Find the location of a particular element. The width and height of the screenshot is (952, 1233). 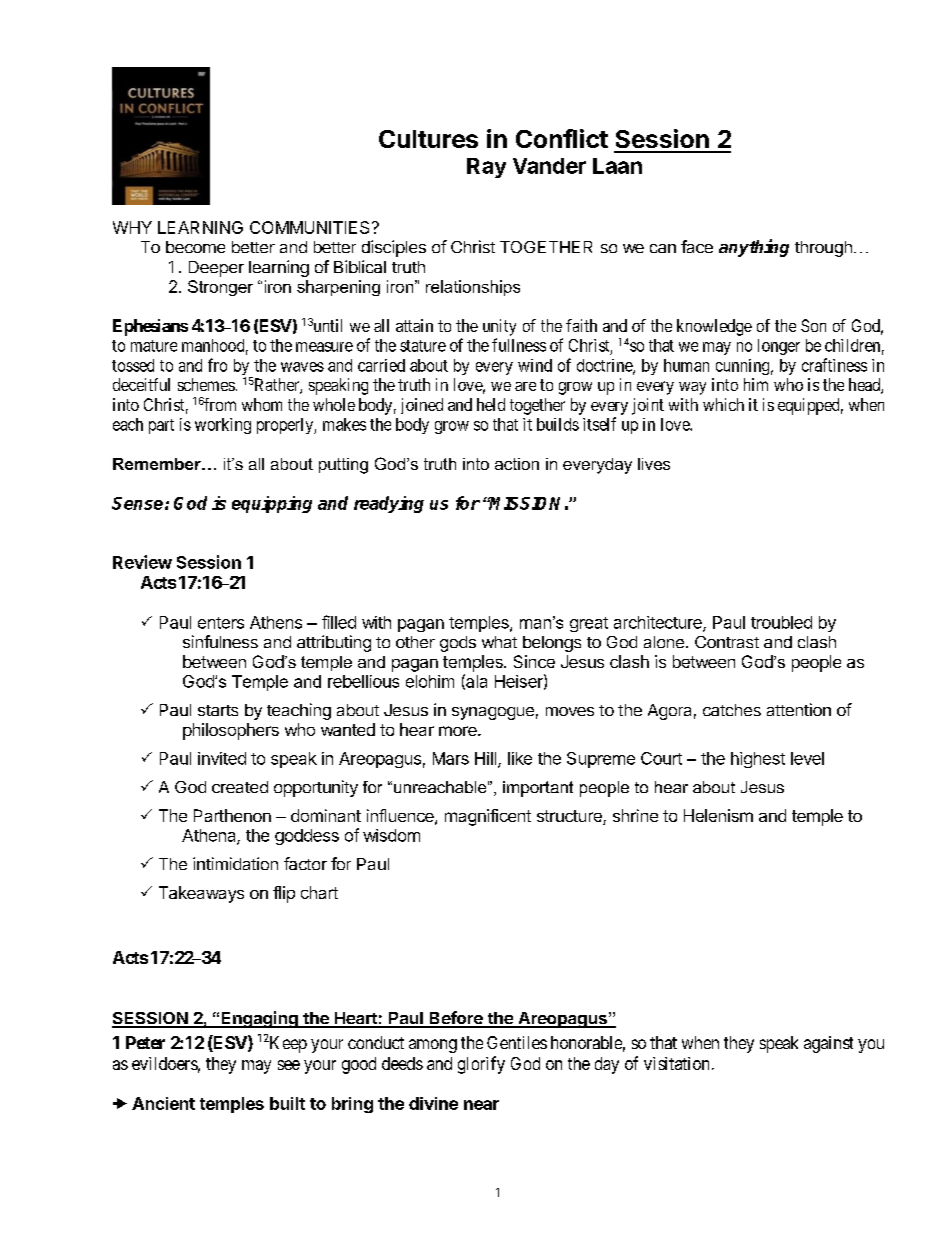

anything is located at coordinates (754, 248).
